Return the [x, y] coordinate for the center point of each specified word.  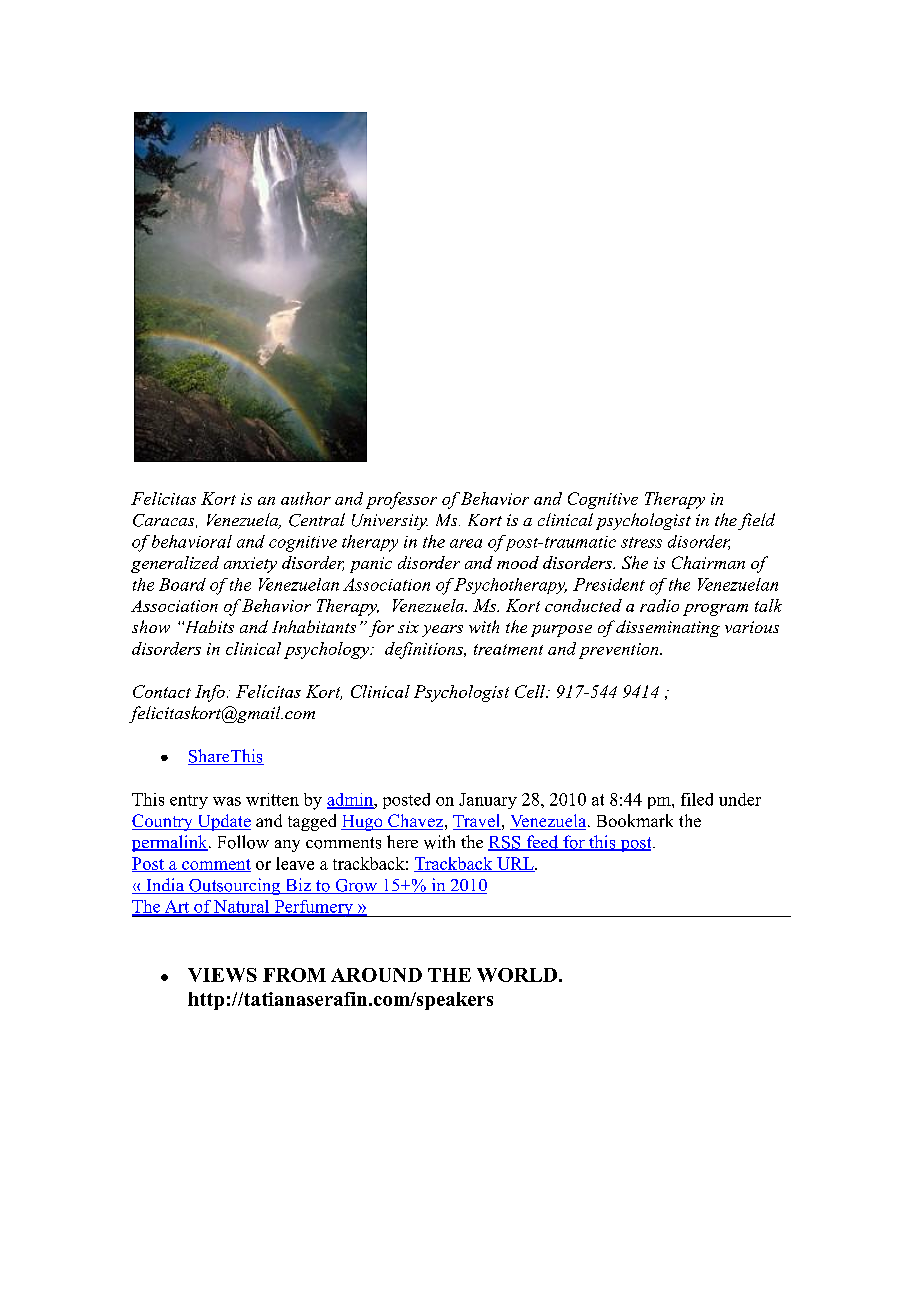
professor [401, 500]
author [306, 498]
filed [697, 799]
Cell [531, 691]
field [756, 521]
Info [210, 693]
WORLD [517, 975]
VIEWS [222, 975]
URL [515, 864]
